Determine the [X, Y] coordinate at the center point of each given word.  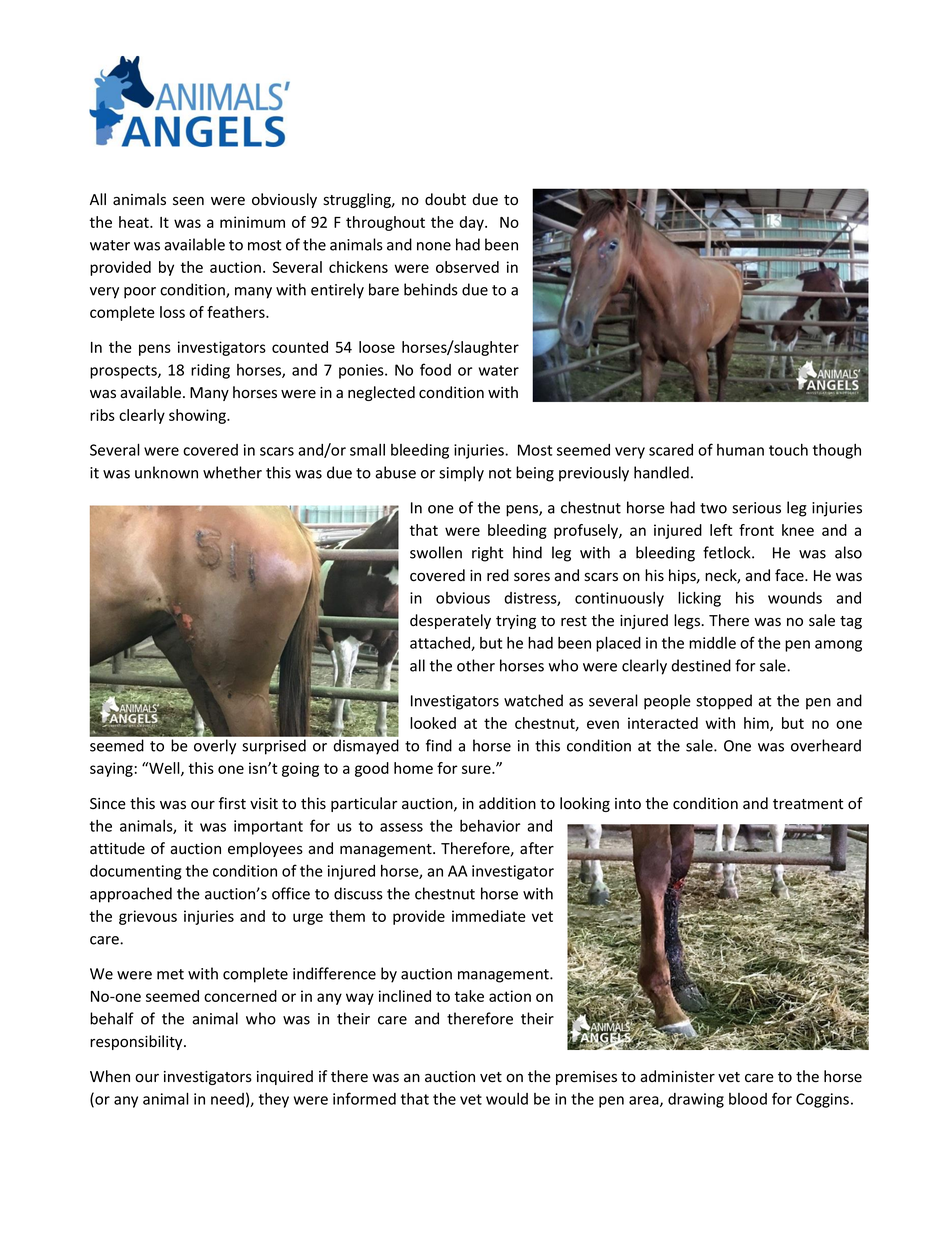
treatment [808, 804]
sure [477, 769]
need [227, 1099]
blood [748, 1099]
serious [756, 508]
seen [188, 201]
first [232, 803]
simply [461, 474]
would [507, 1099]
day [472, 223]
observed [467, 267]
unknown [166, 472]
